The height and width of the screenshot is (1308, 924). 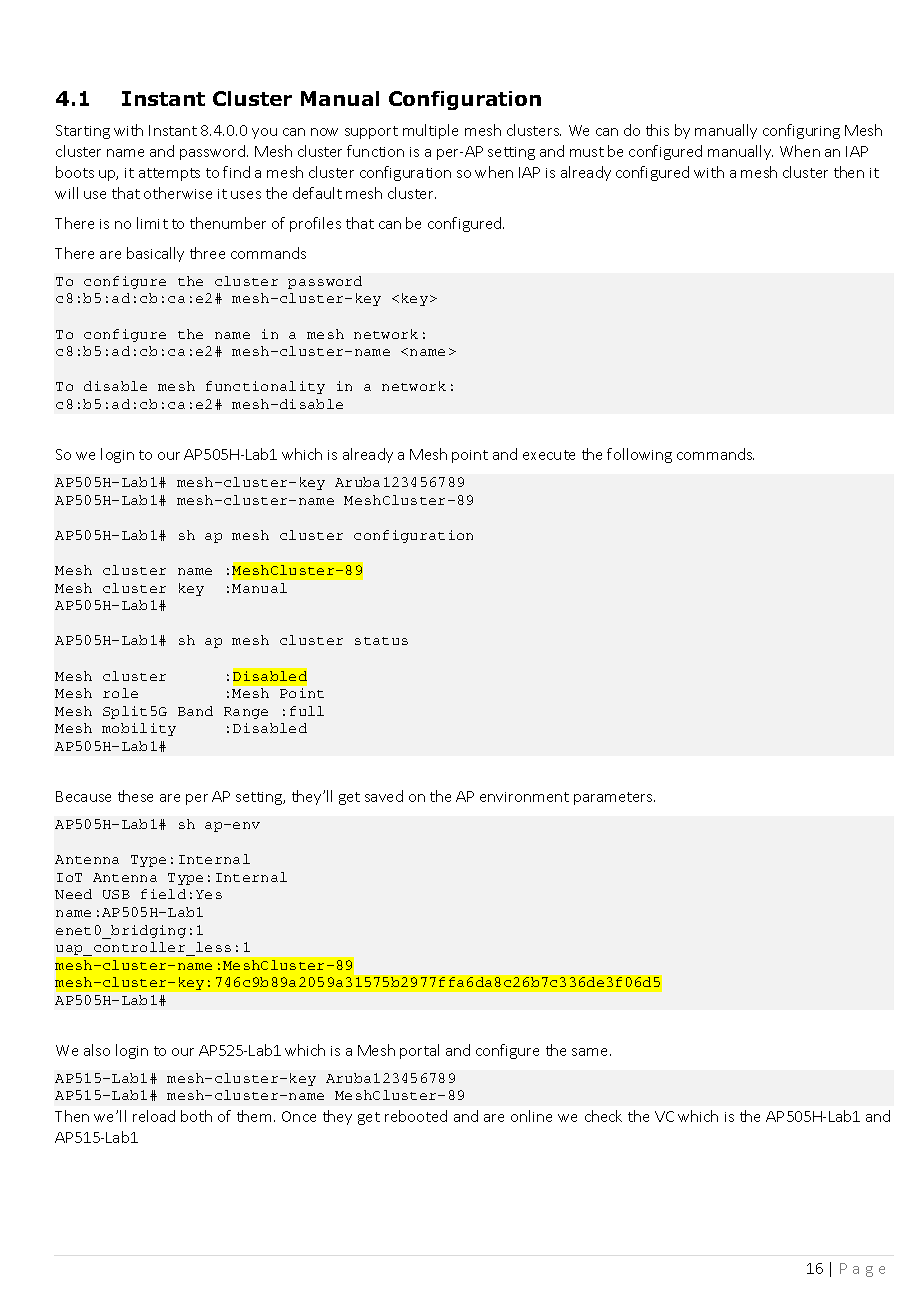 What do you see at coordinates (603, 1116) in the screenshot?
I see `check` at bounding box center [603, 1116].
